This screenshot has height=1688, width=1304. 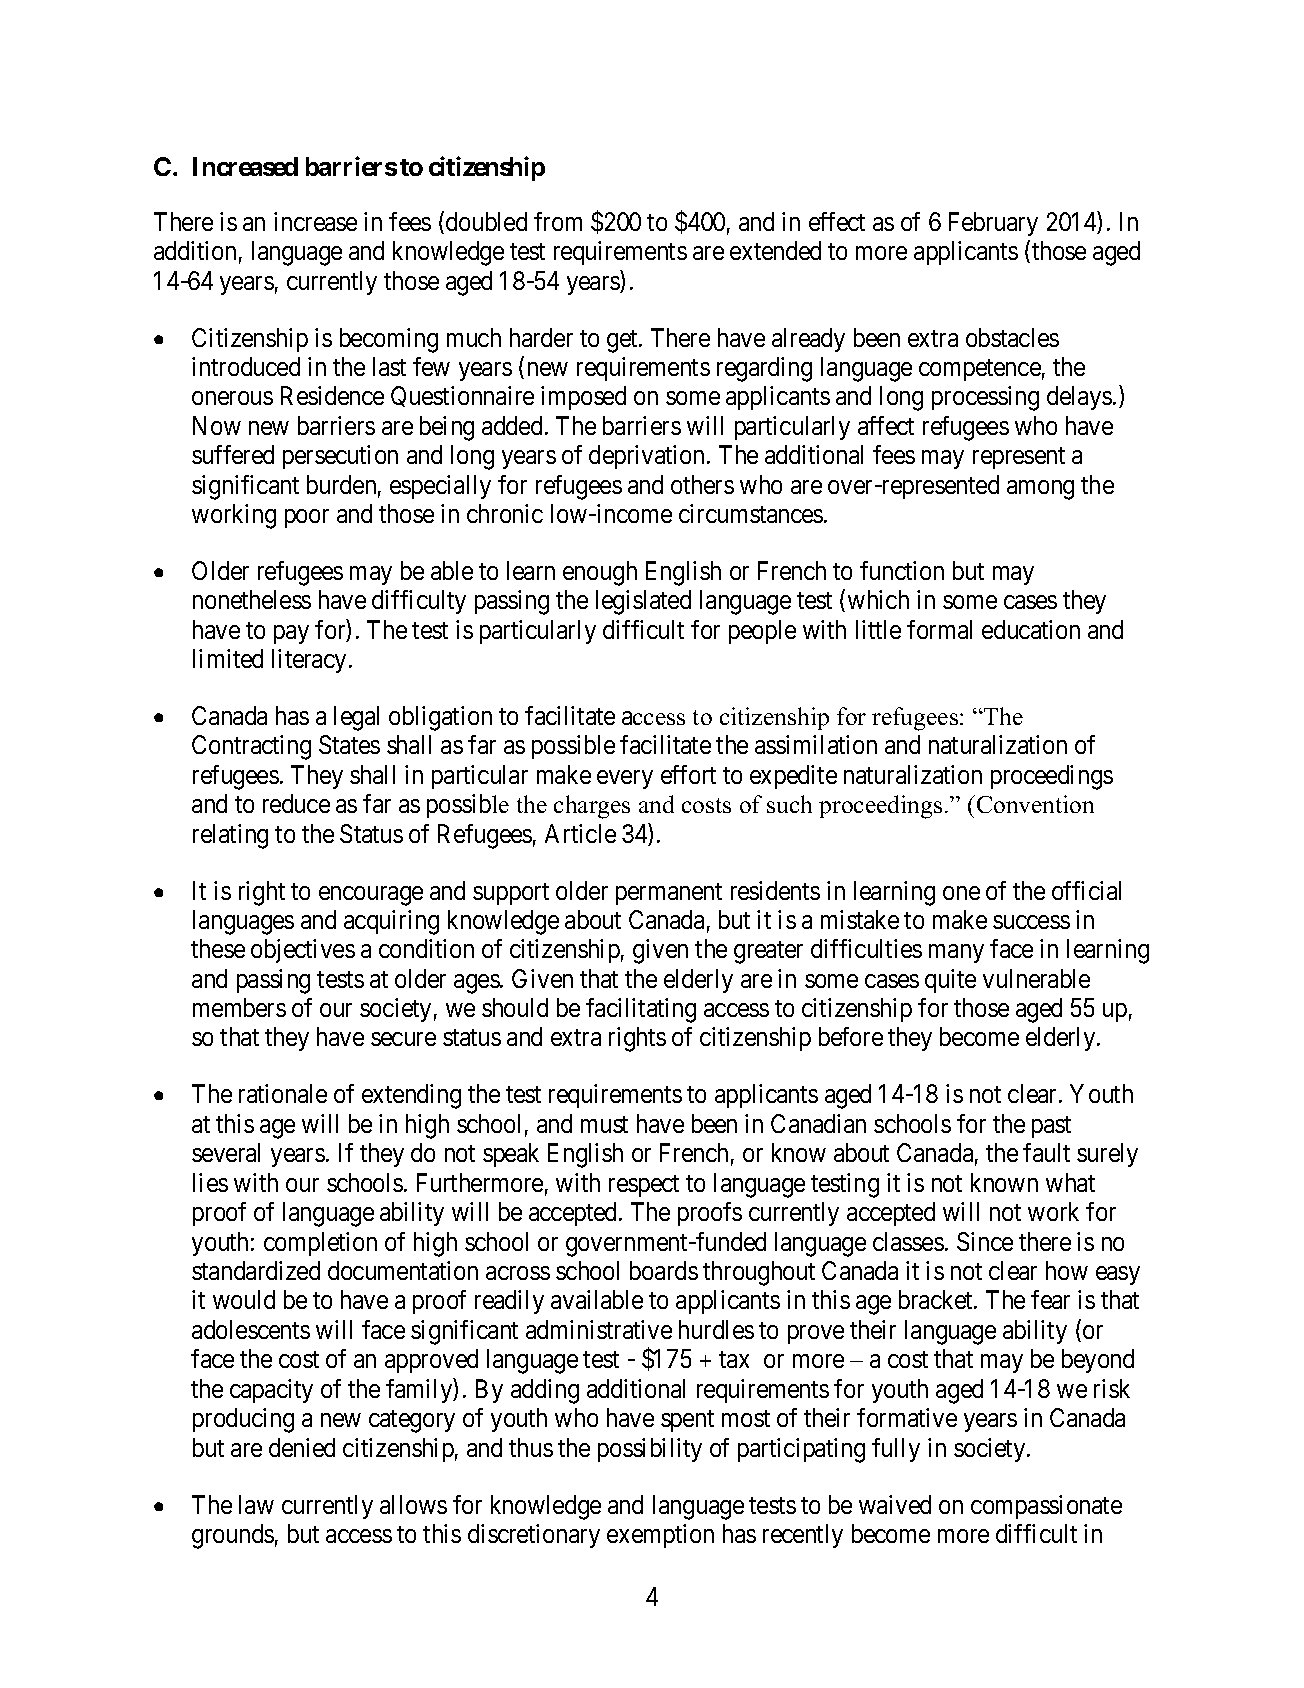 What do you see at coordinates (604, 1124) in the screenshot?
I see `must` at bounding box center [604, 1124].
